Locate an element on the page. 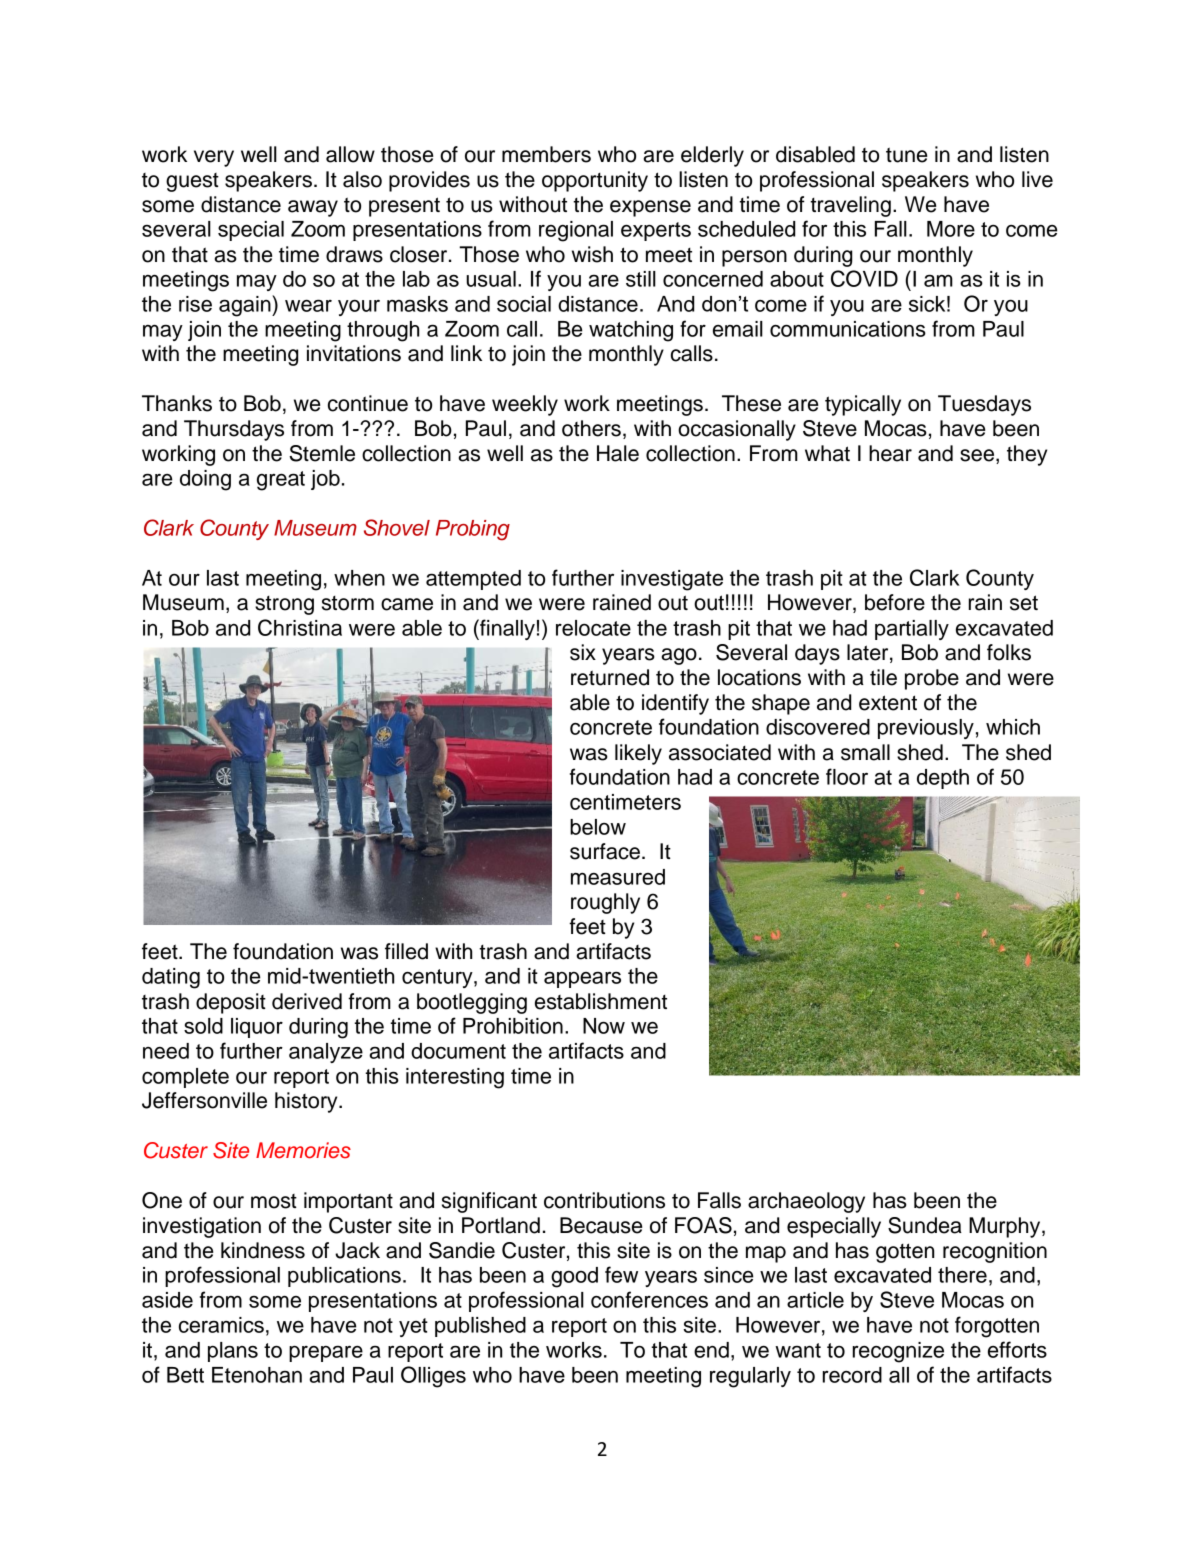 The height and width of the document is (1559, 1204). investigate is located at coordinates (672, 580).
